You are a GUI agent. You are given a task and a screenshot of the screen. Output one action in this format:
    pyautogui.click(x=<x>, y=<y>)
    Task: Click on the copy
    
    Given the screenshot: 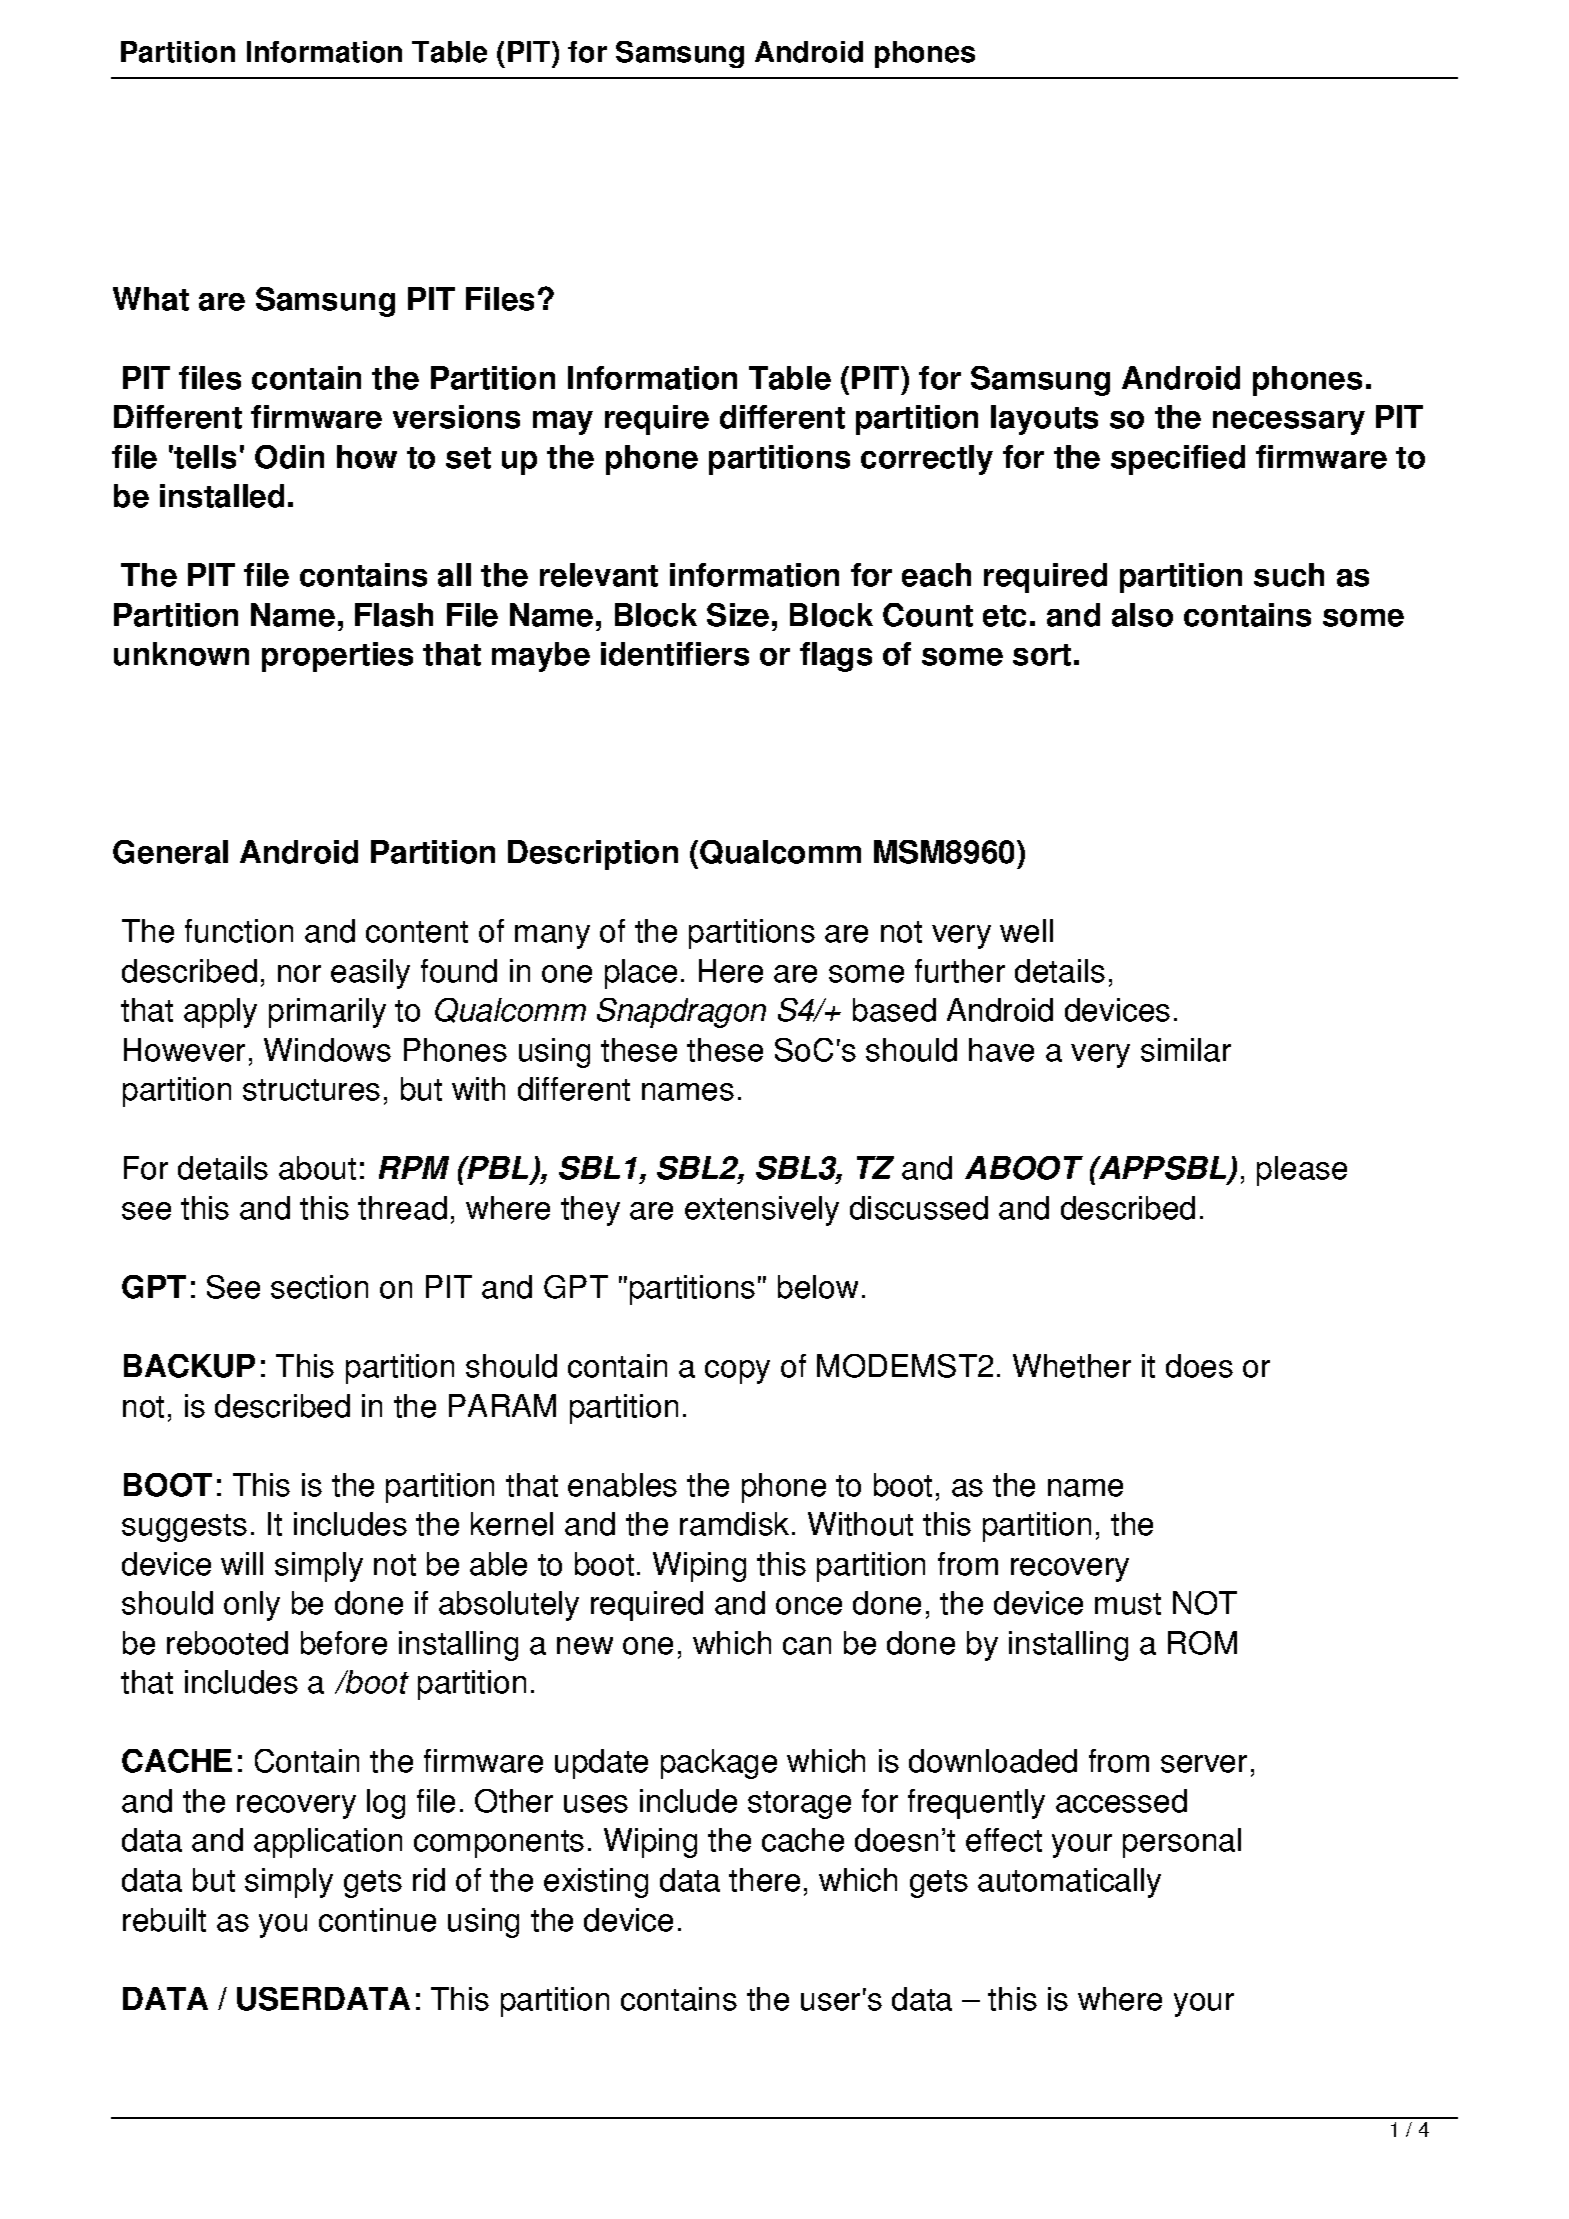 What is the action you would take?
    pyautogui.click(x=737, y=1372)
